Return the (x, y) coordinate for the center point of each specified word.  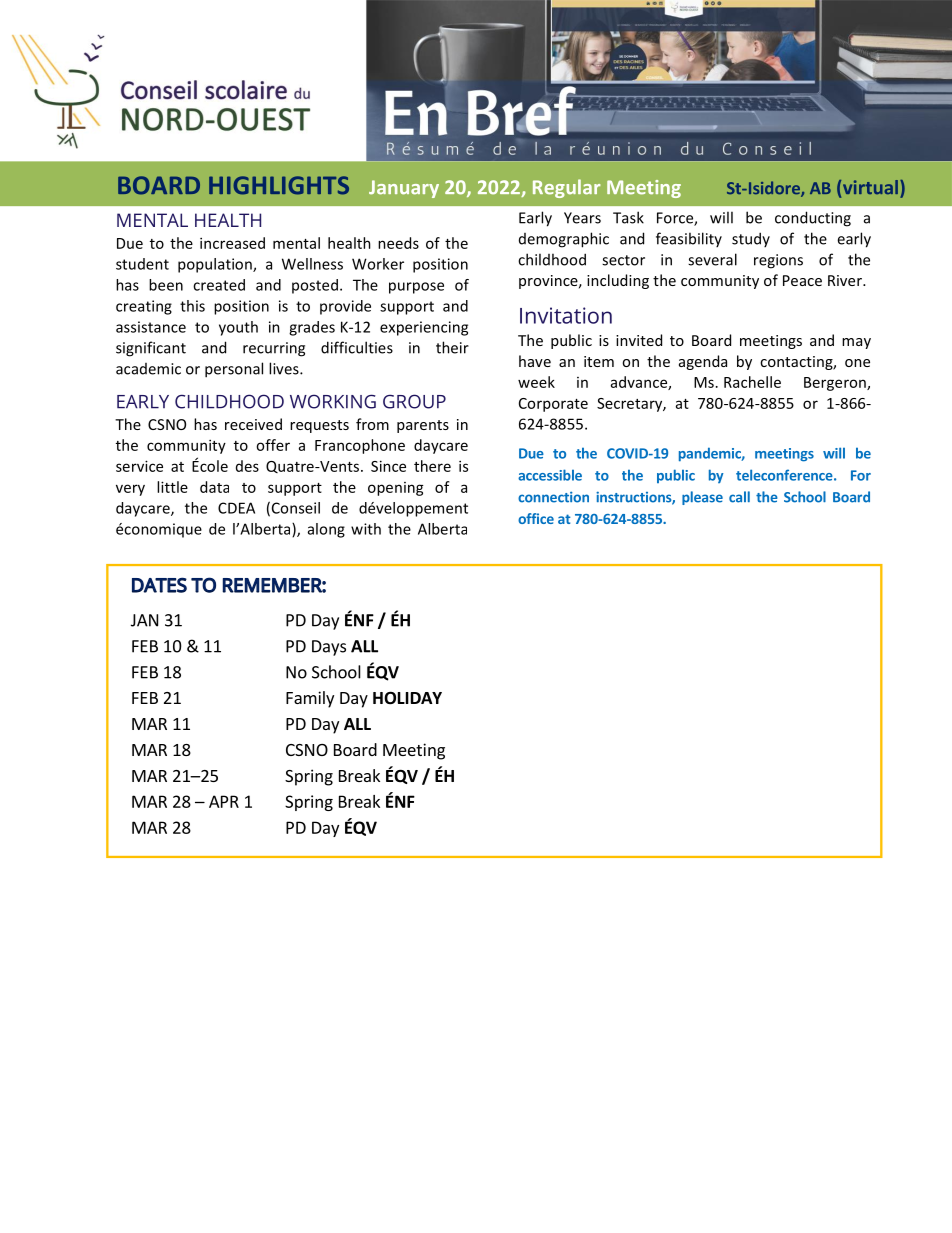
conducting (813, 219)
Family (310, 699)
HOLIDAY (407, 698)
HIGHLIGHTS (279, 185)
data (214, 487)
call (739, 497)
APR (224, 801)
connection (553, 497)
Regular (567, 188)
